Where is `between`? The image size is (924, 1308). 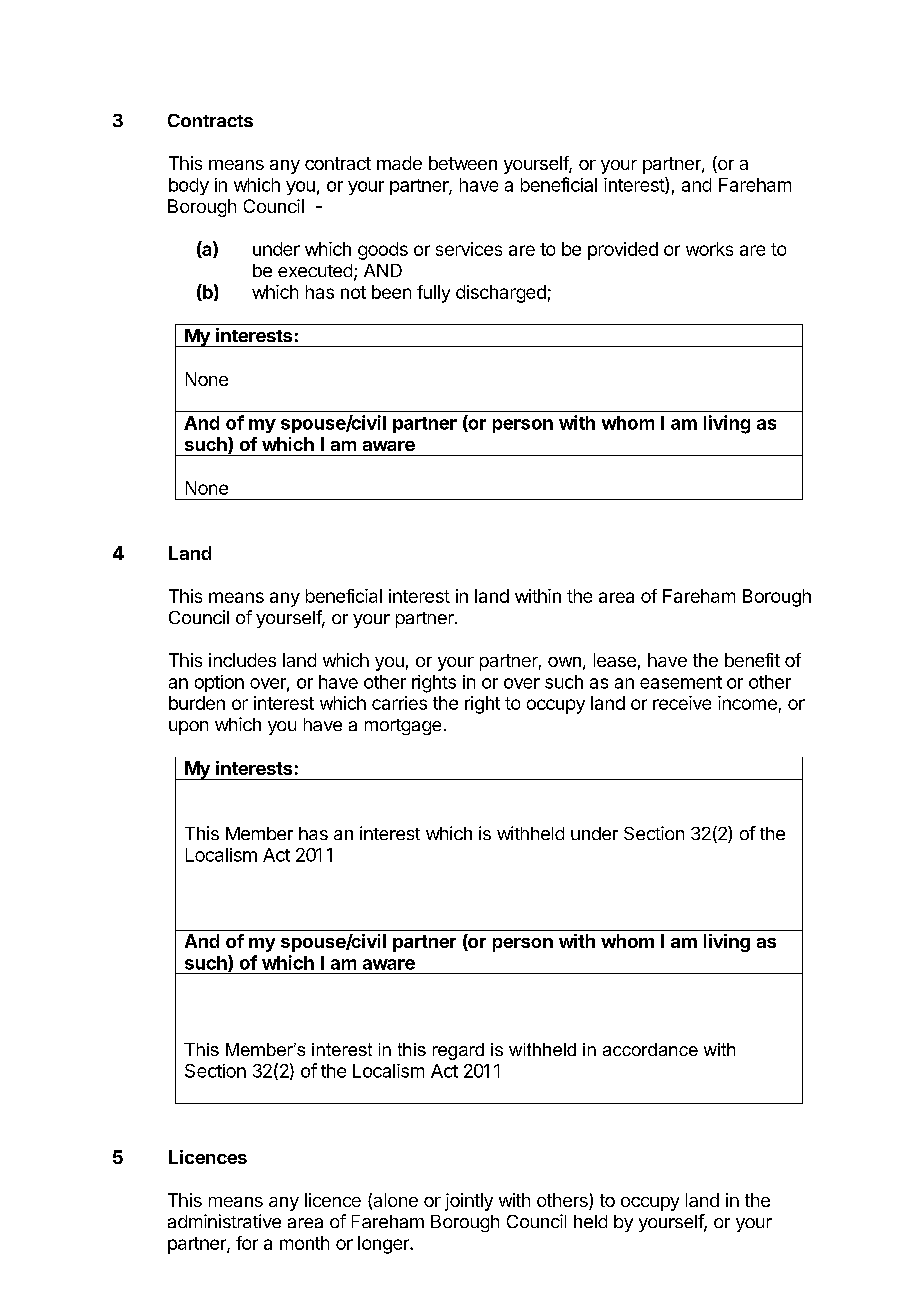 between is located at coordinates (463, 163).
